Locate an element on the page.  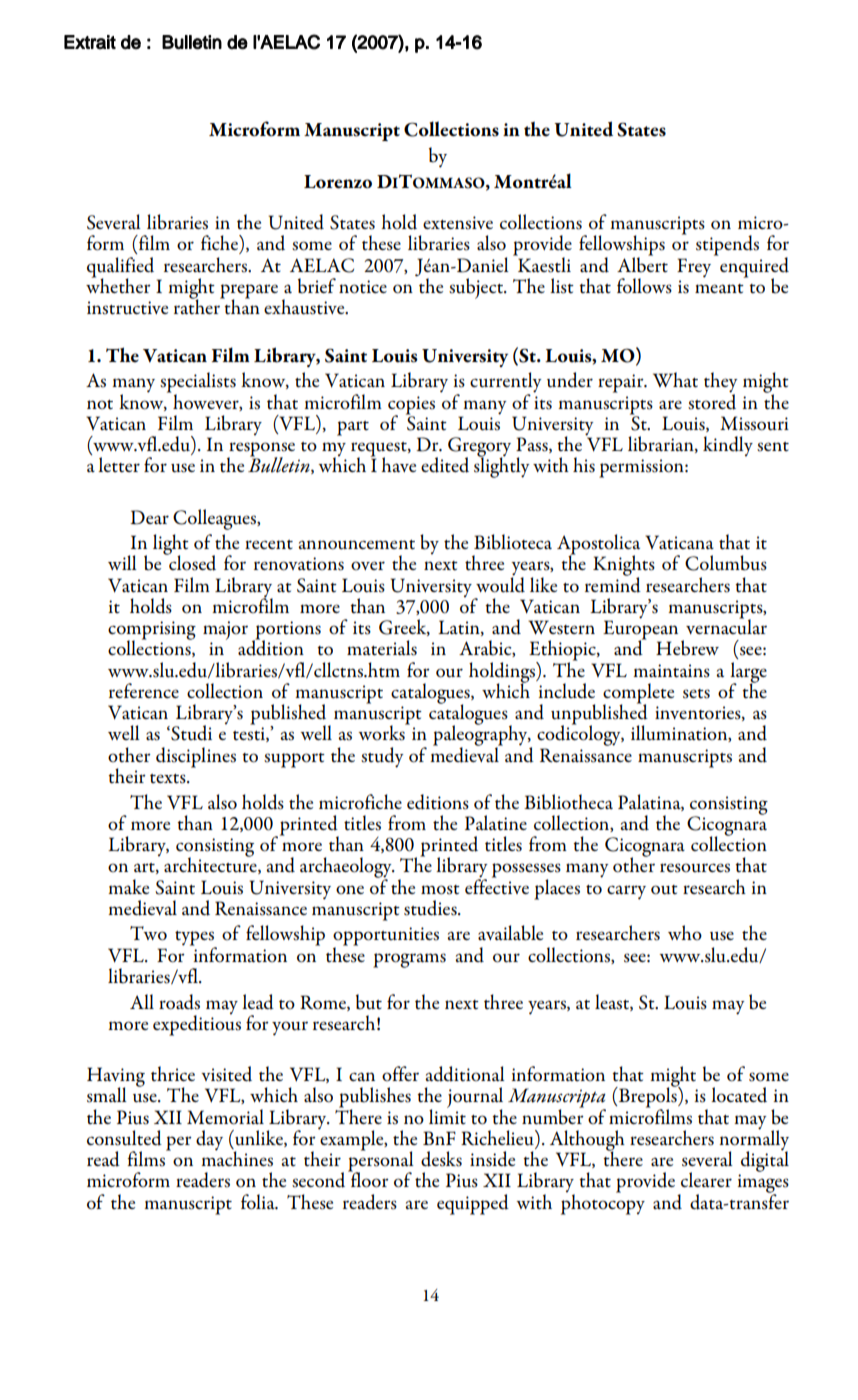
desks is located at coordinates (441, 1159).
